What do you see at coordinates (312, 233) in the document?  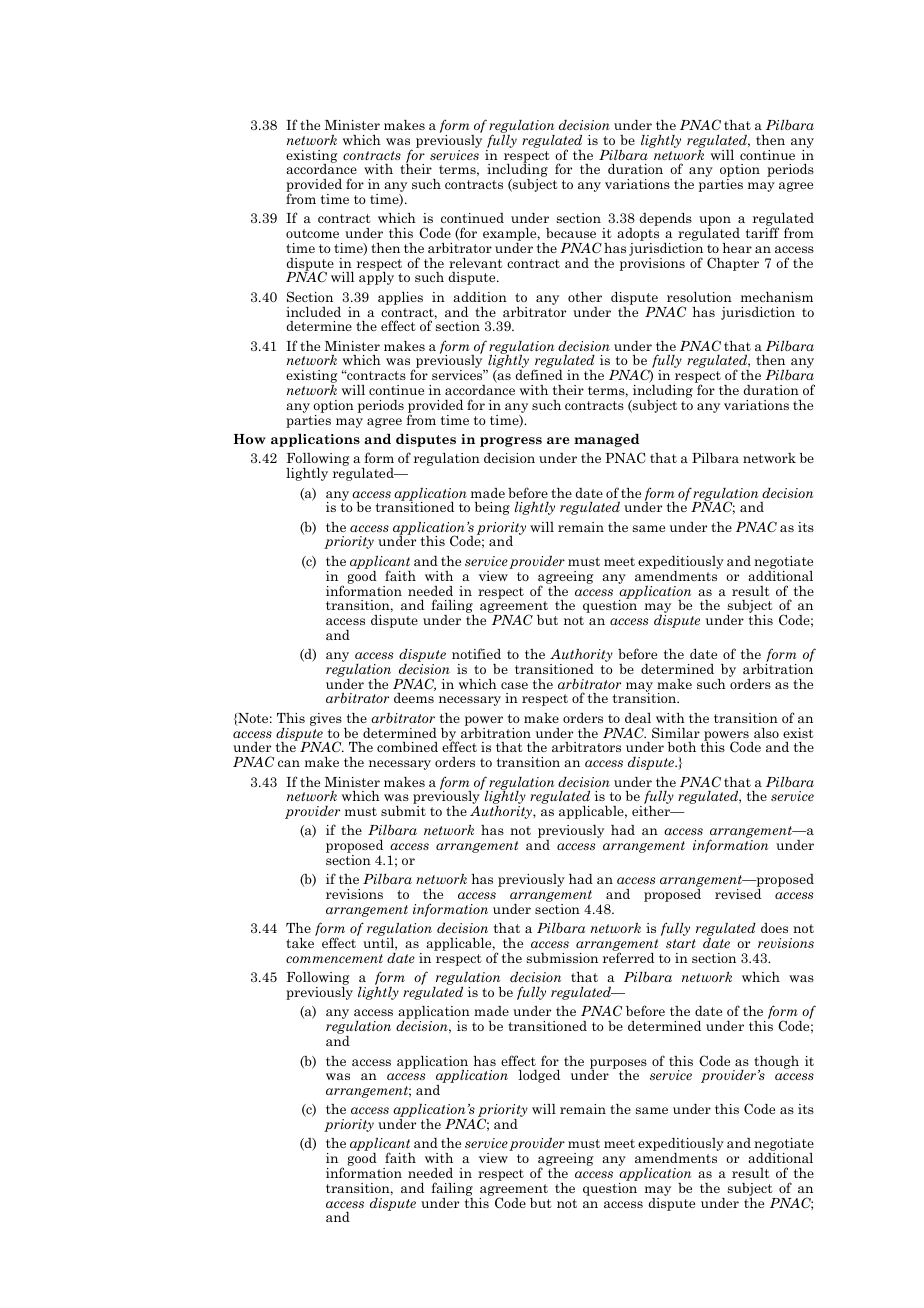 I see `outcome` at bounding box center [312, 233].
